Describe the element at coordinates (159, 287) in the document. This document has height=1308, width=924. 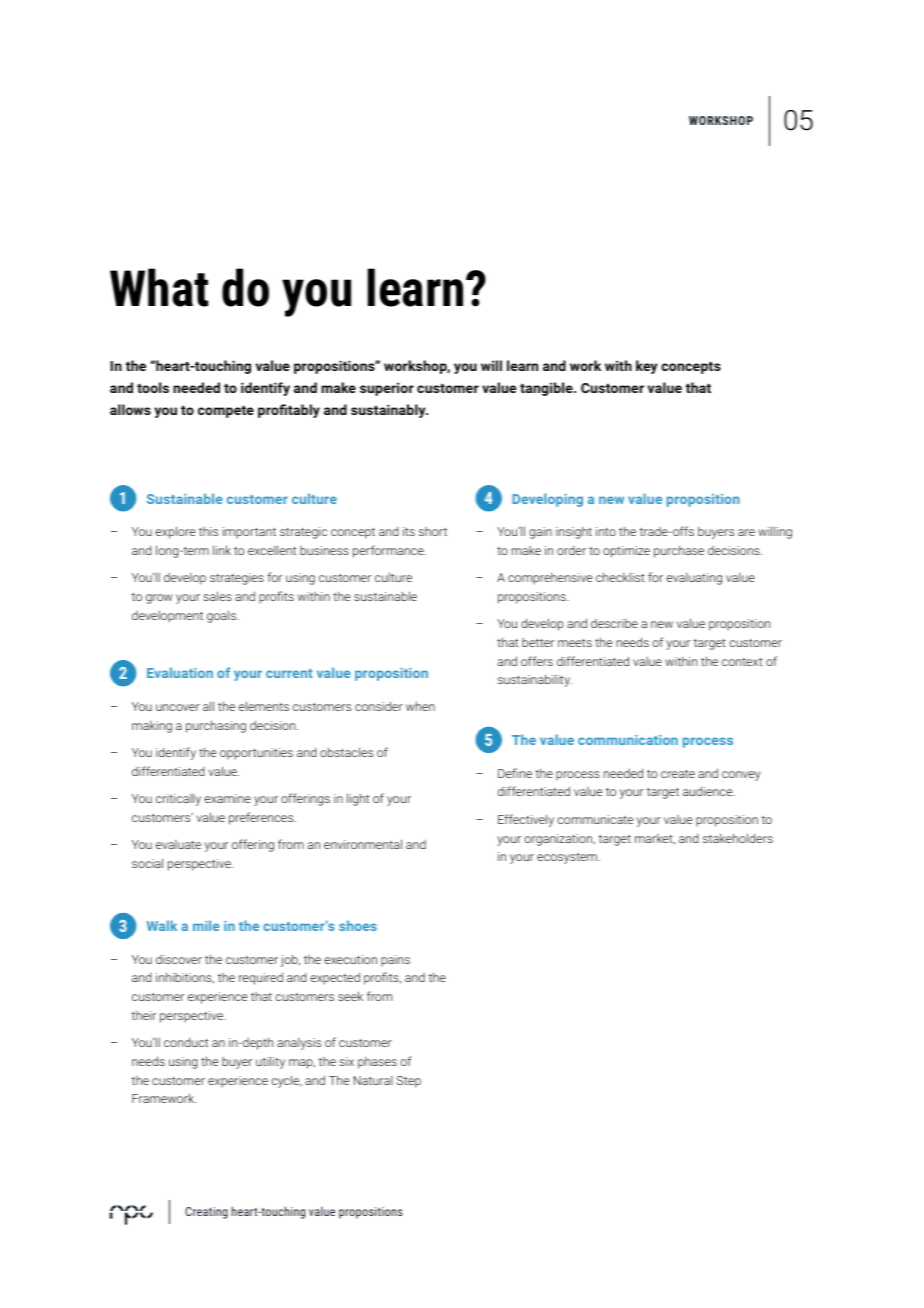
I see `What` at that location.
